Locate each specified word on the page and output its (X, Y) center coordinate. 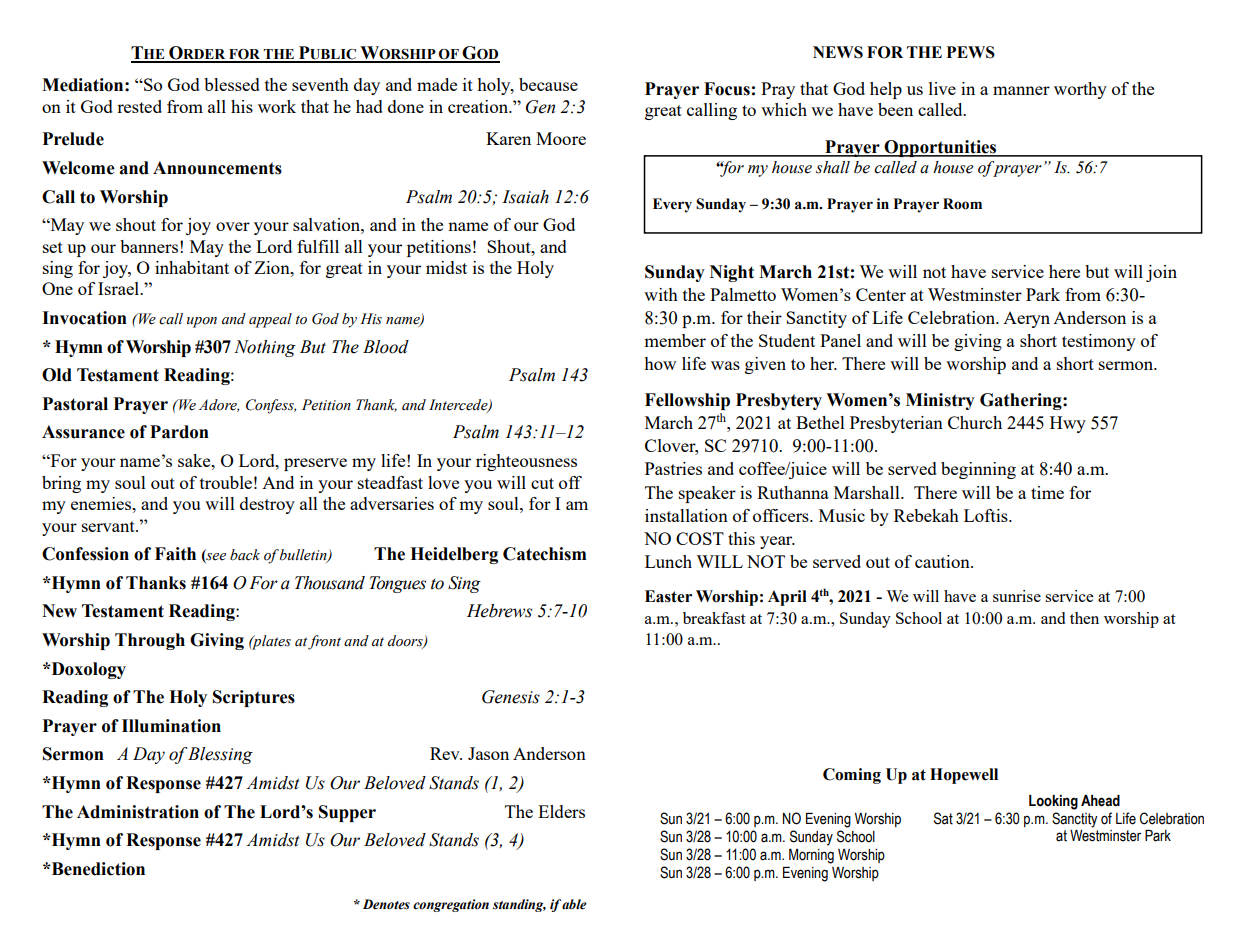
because (548, 84)
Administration (138, 812)
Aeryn (1026, 320)
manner (1021, 90)
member (675, 340)
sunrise (1017, 596)
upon (202, 322)
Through (150, 641)
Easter (668, 596)
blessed (232, 84)
